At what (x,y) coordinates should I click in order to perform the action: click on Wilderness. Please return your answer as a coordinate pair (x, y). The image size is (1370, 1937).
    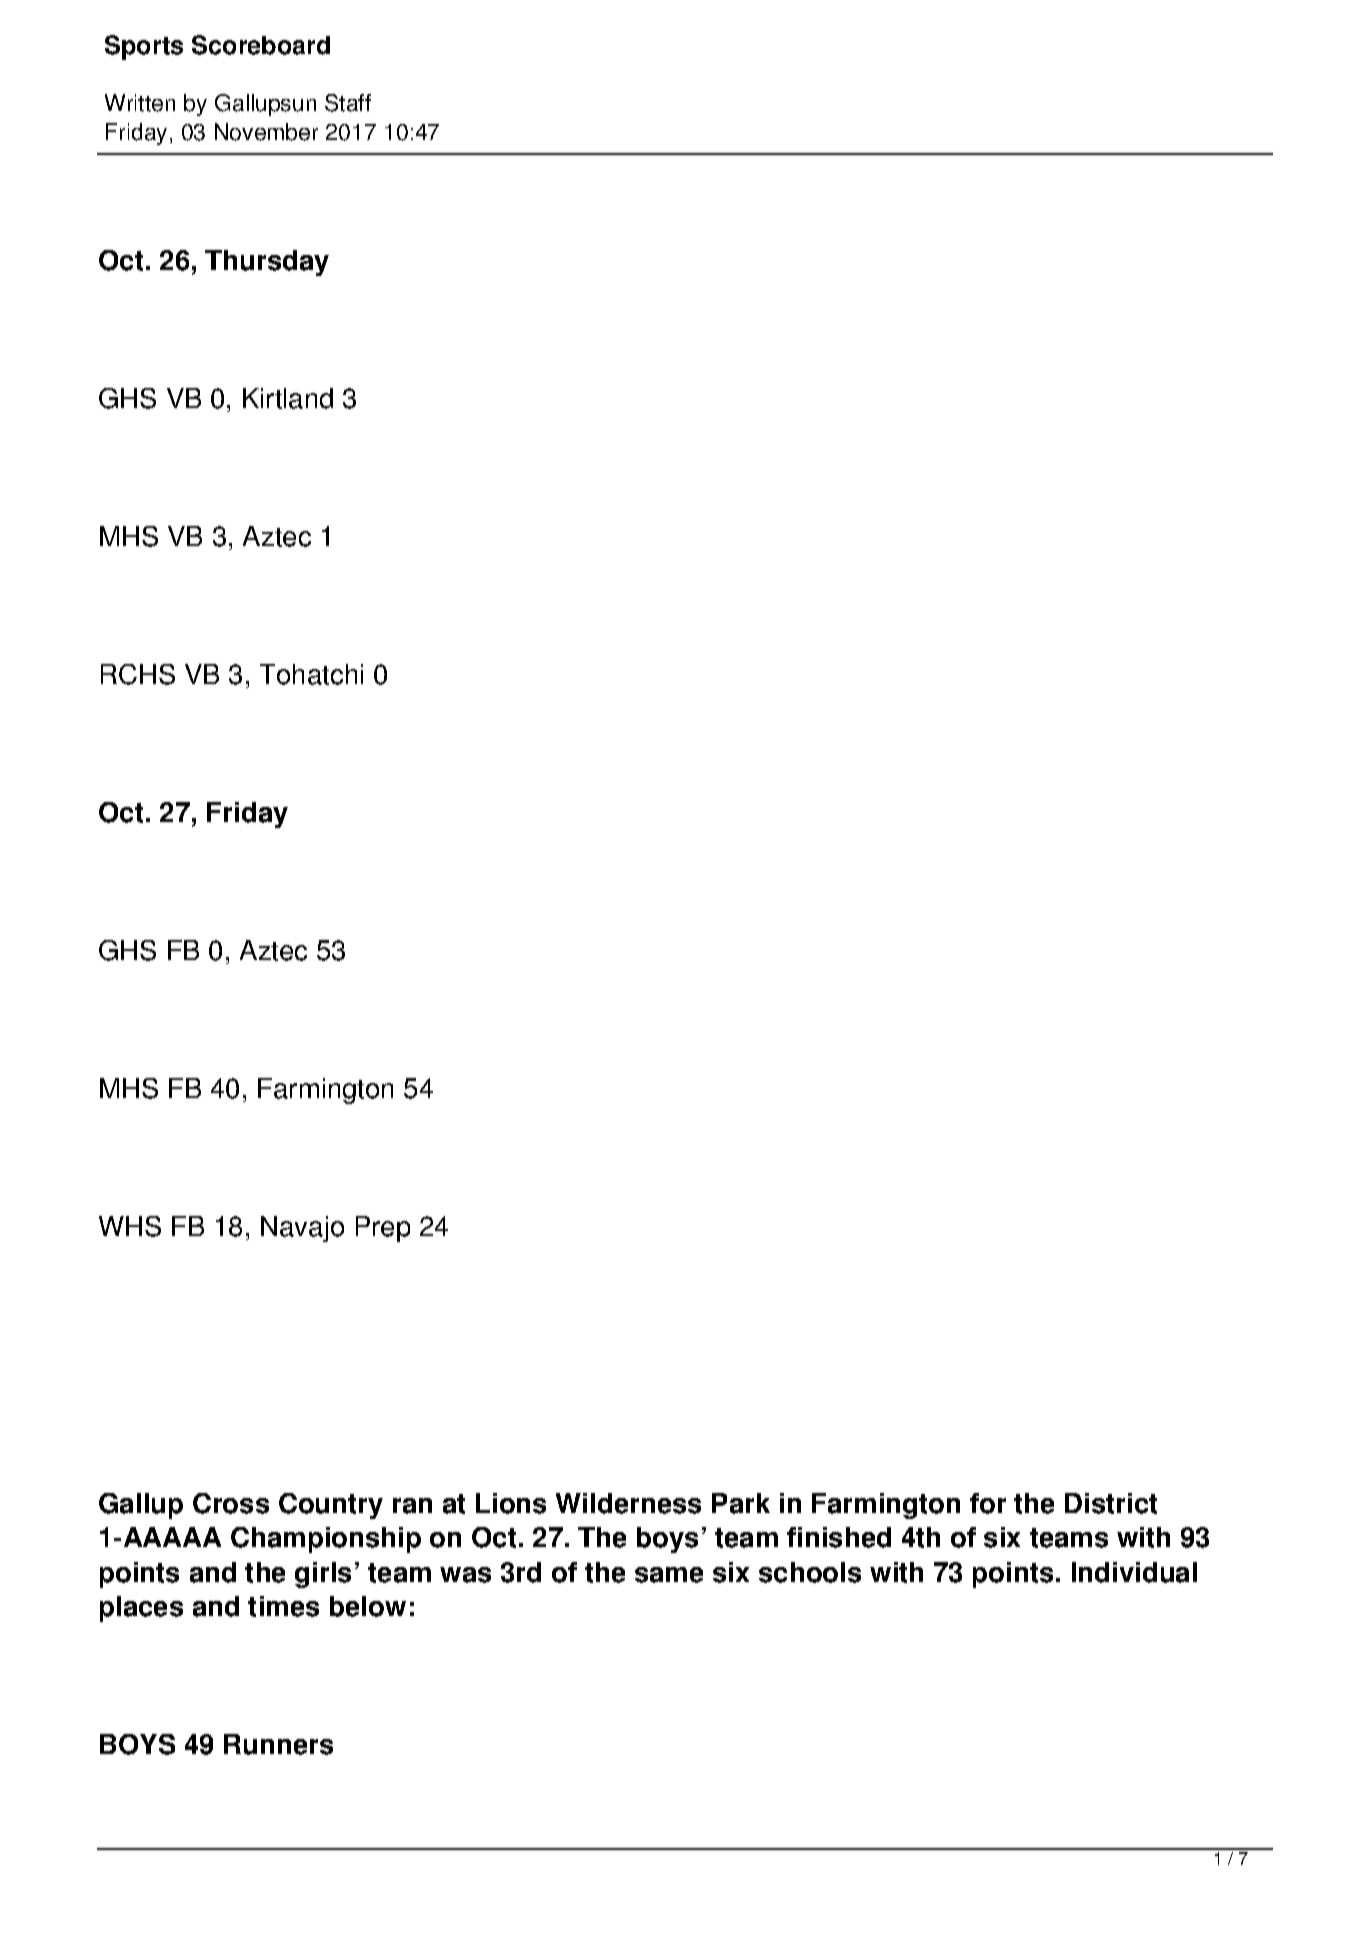
    Looking at the image, I should click on (628, 1503).
